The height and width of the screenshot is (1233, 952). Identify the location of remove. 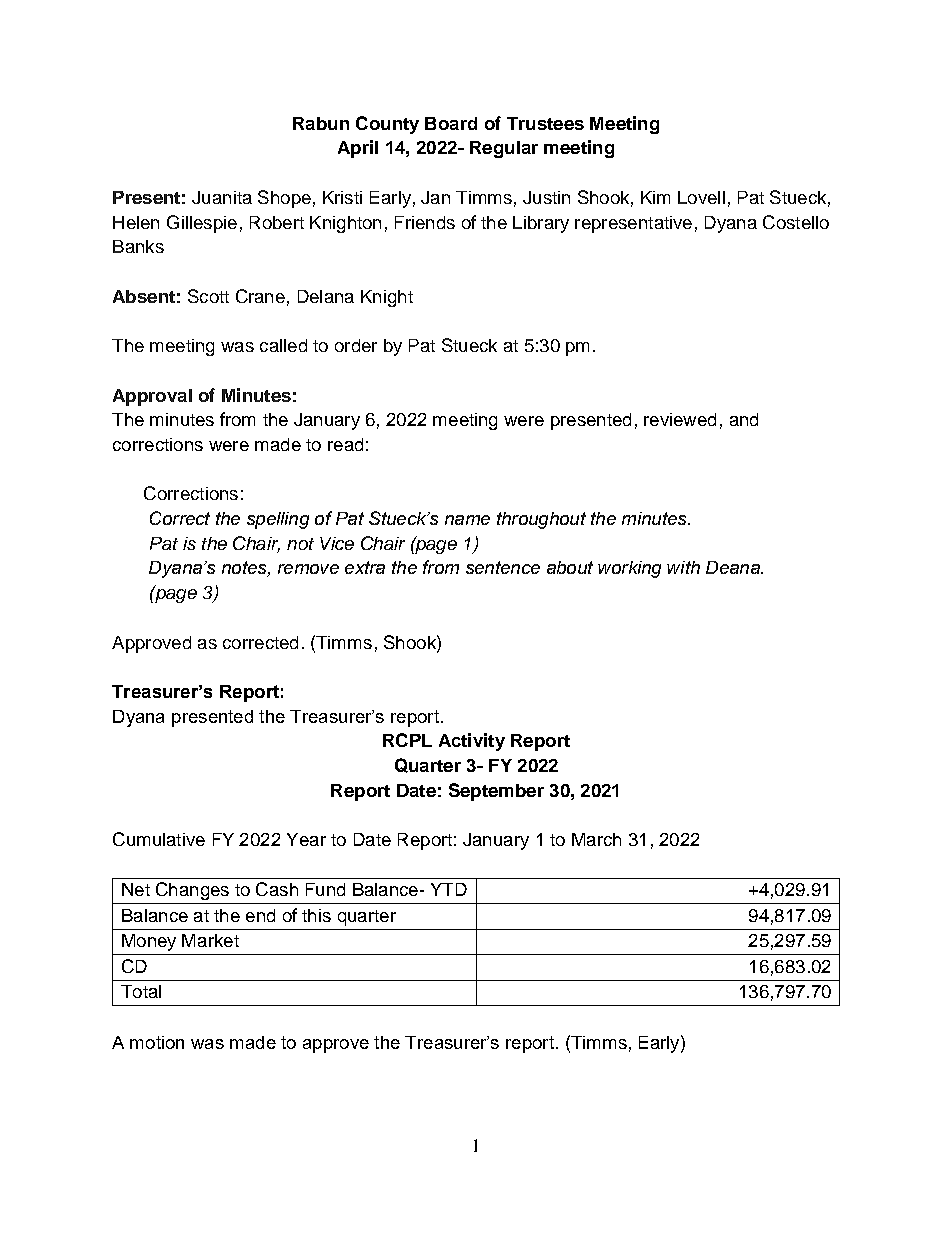
(308, 569).
